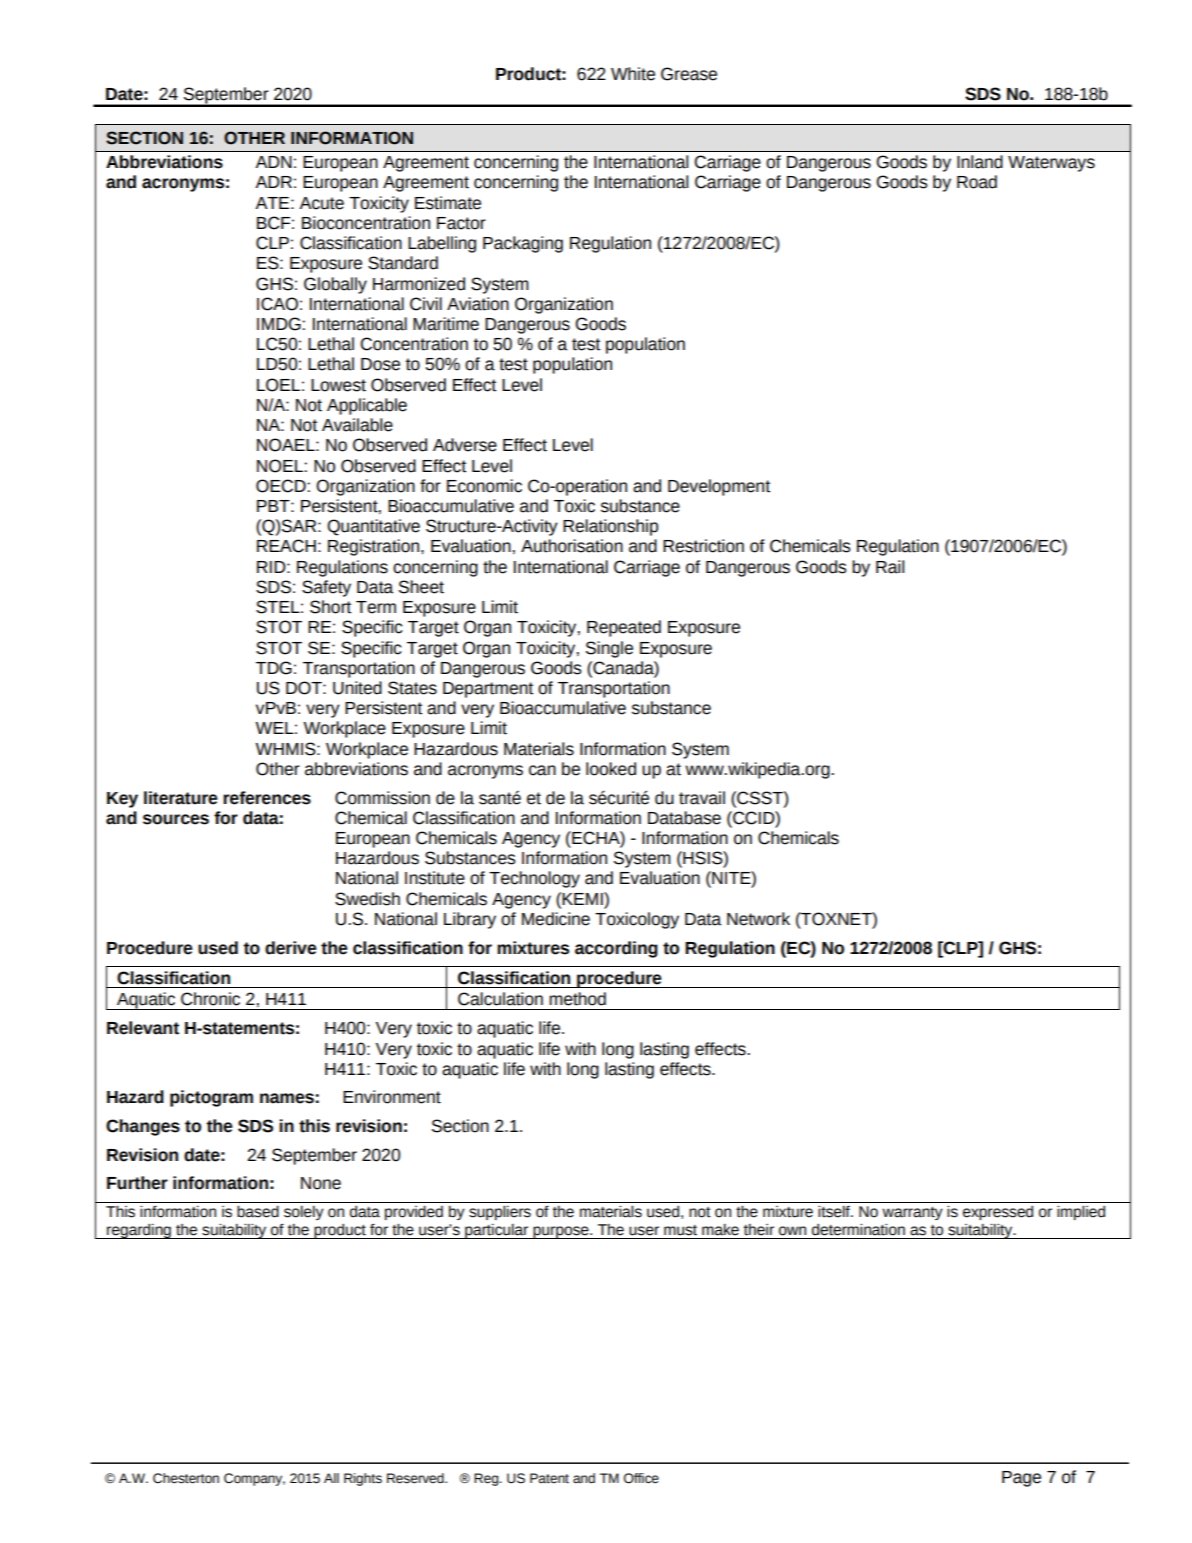 This screenshot has height=1543, width=1192. I want to click on names, so click(287, 1098).
